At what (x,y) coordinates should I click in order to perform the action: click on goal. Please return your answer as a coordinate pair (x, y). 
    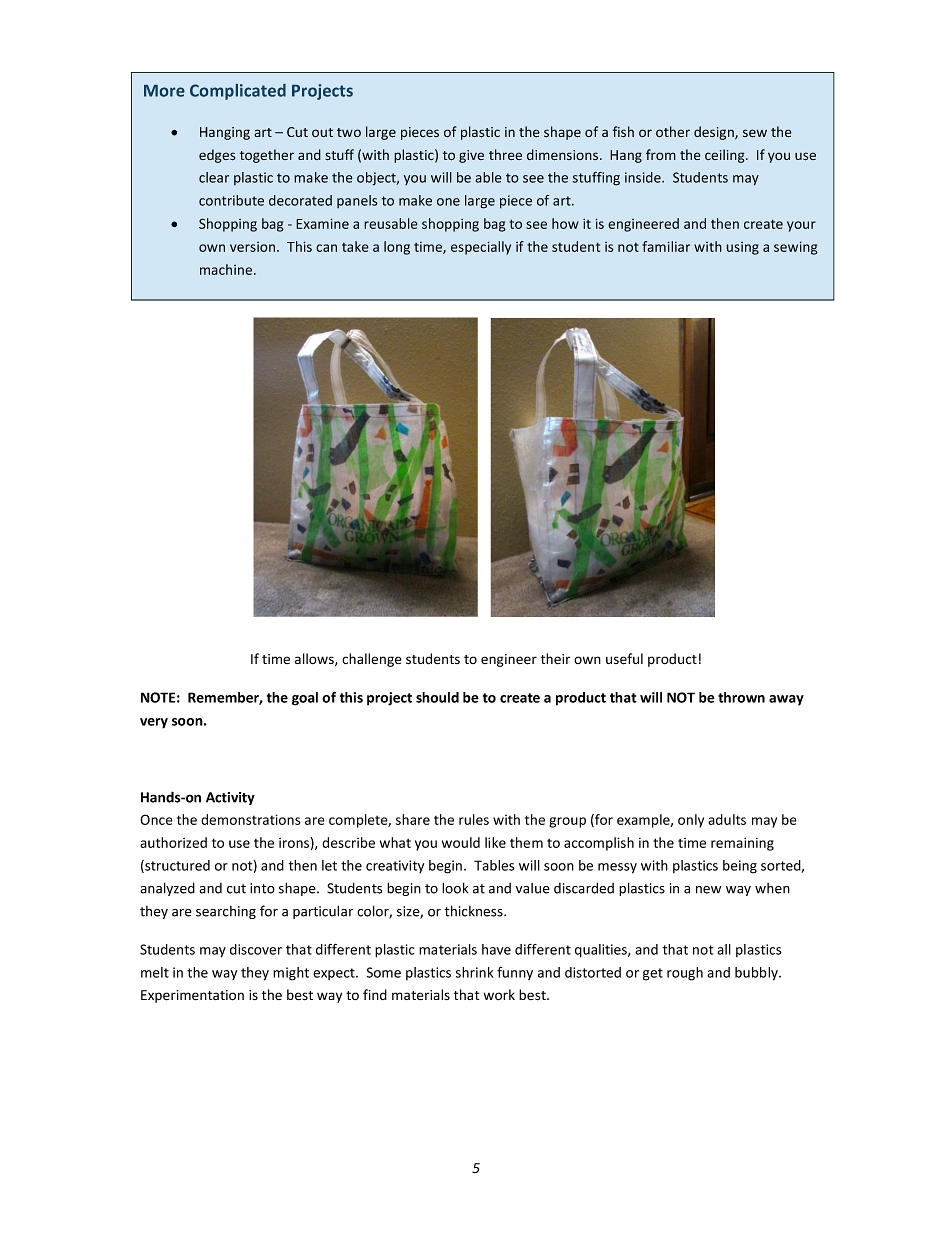
    Looking at the image, I should click on (305, 699).
